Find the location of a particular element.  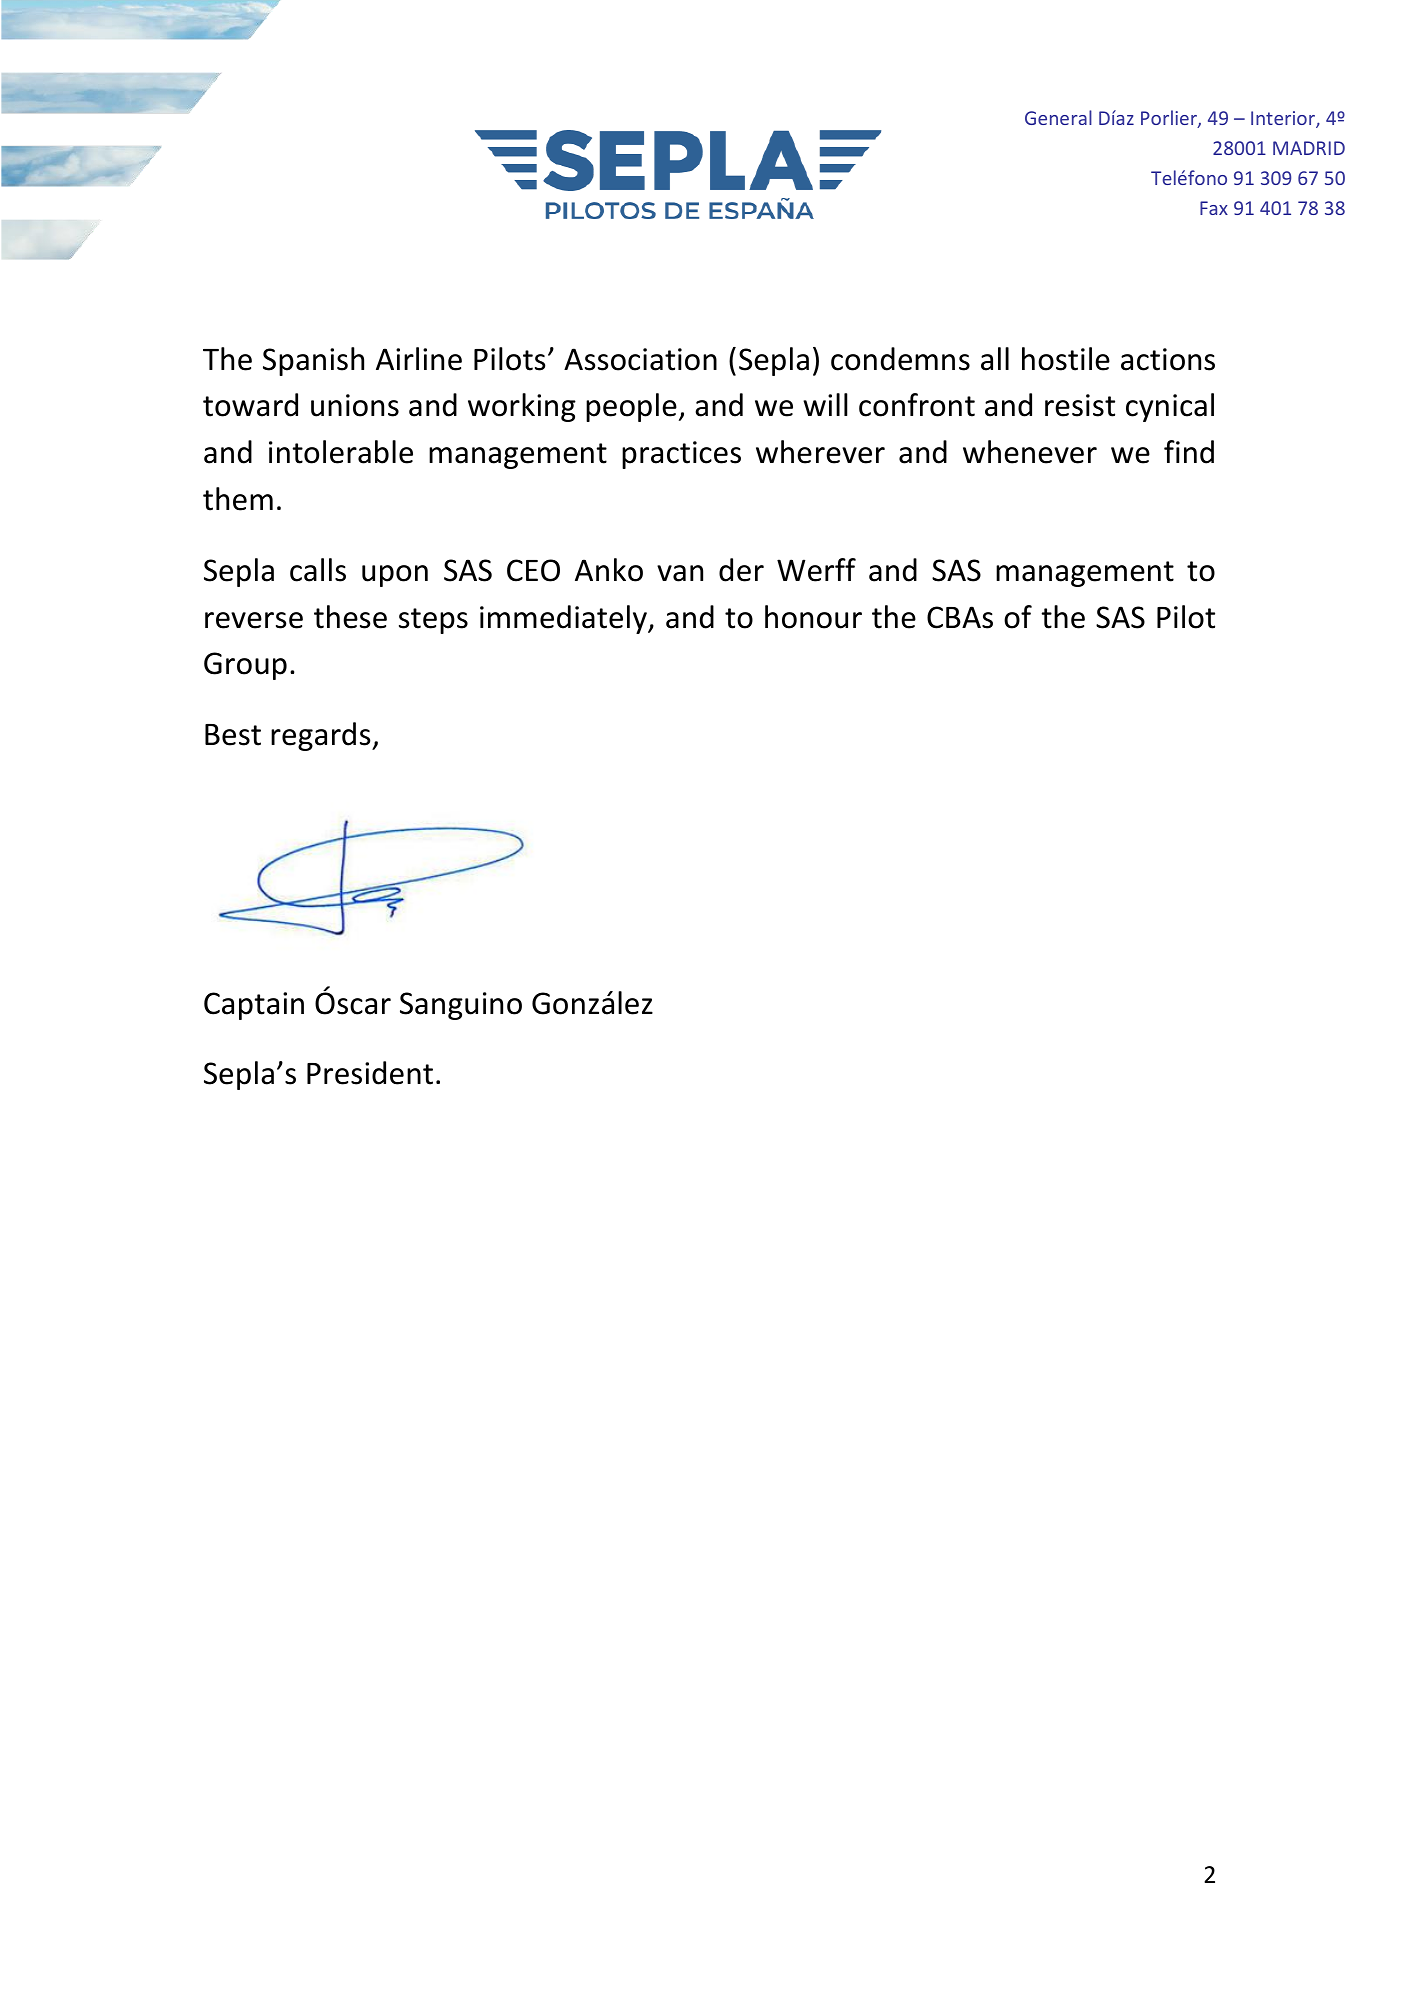

honour is located at coordinates (813, 617).
